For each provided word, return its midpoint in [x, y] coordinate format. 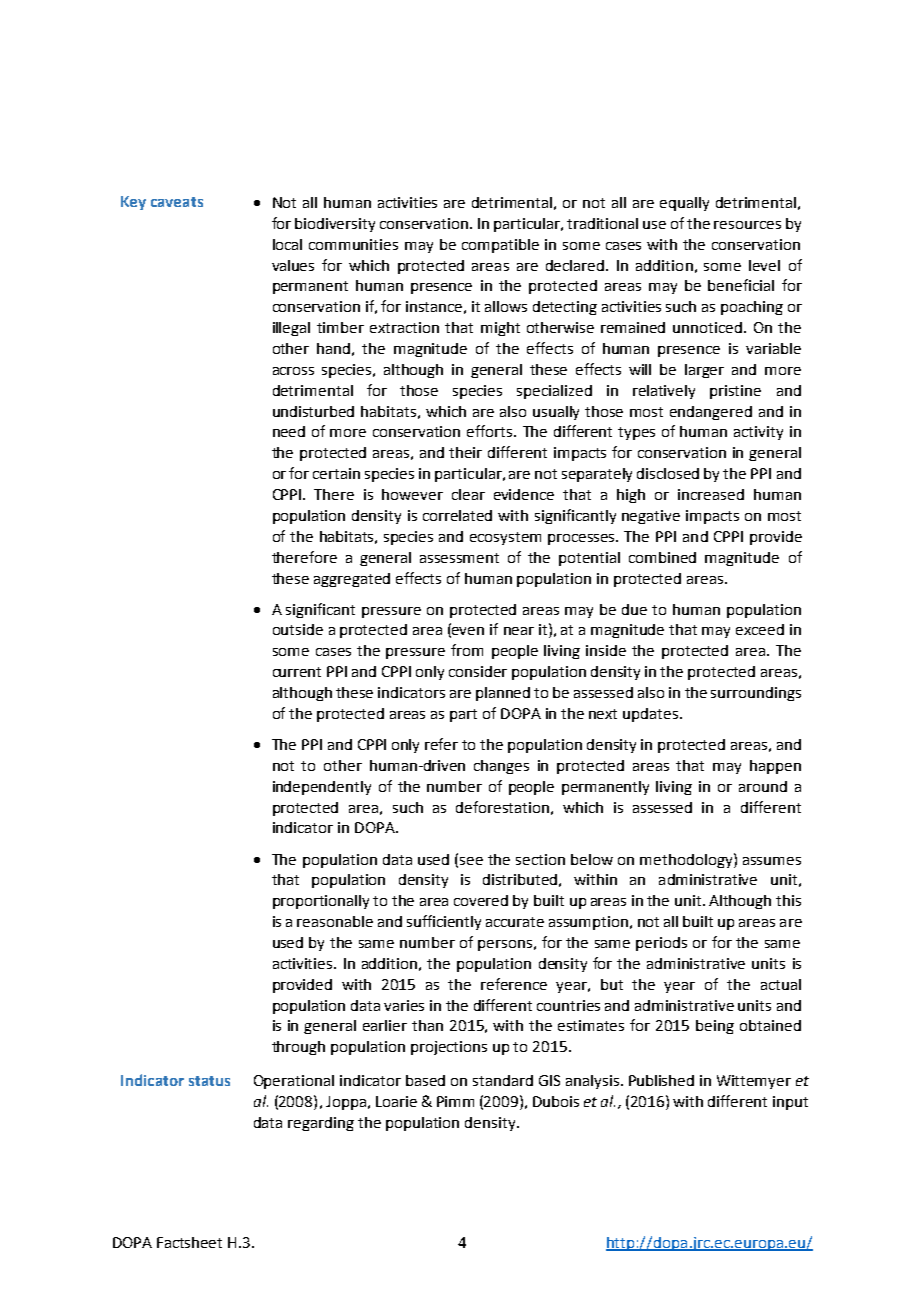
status [209, 1081]
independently [322, 788]
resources [747, 225]
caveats [177, 202]
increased [711, 494]
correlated [457, 515]
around [763, 786]
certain [336, 473]
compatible [500, 246]
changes [501, 767]
